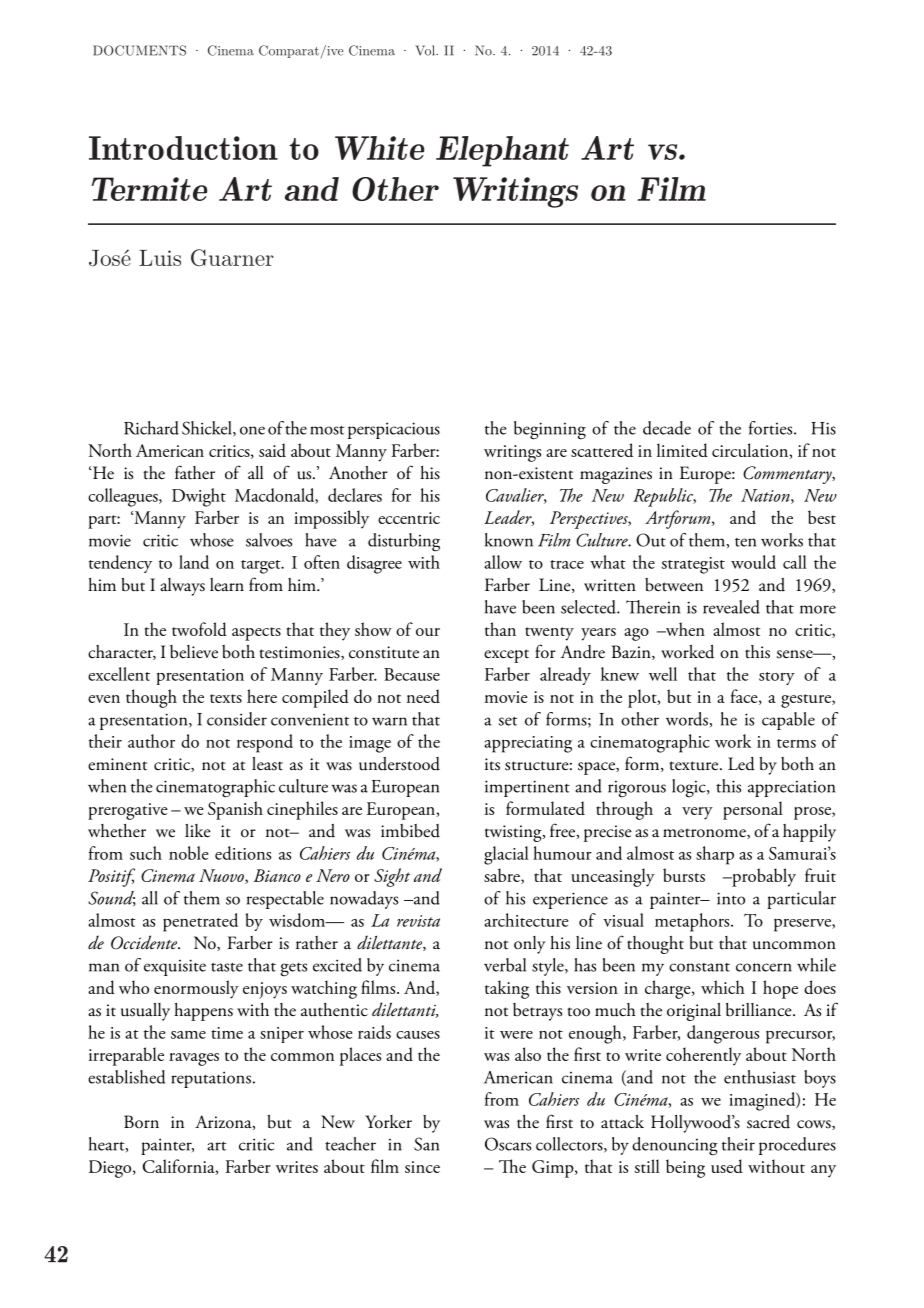 This screenshot has width=924, height=1308. I want to click on White, so click(379, 148).
